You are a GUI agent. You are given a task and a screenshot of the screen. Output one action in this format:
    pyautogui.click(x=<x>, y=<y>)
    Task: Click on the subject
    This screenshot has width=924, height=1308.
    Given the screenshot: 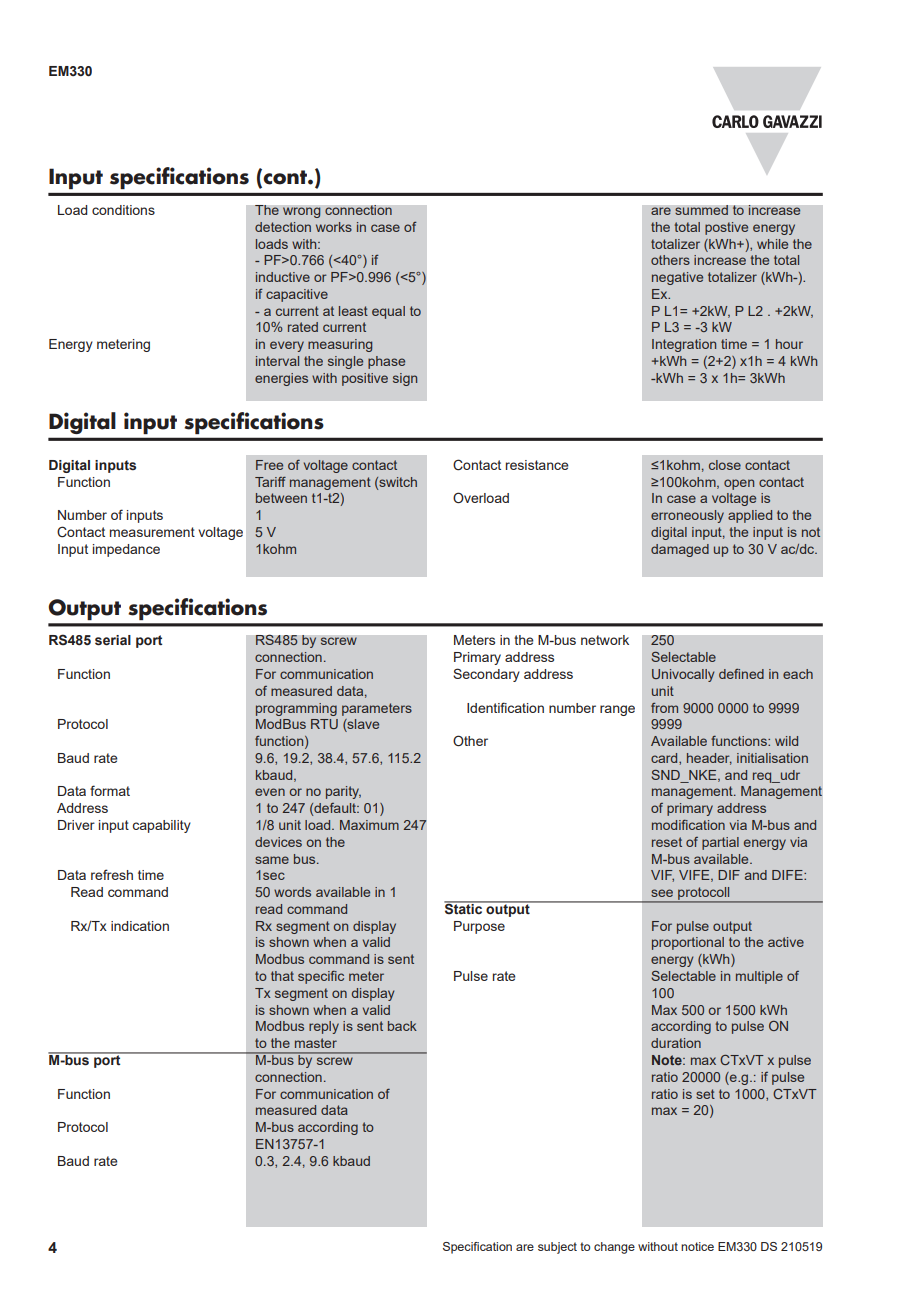 What is the action you would take?
    pyautogui.click(x=557, y=1248)
